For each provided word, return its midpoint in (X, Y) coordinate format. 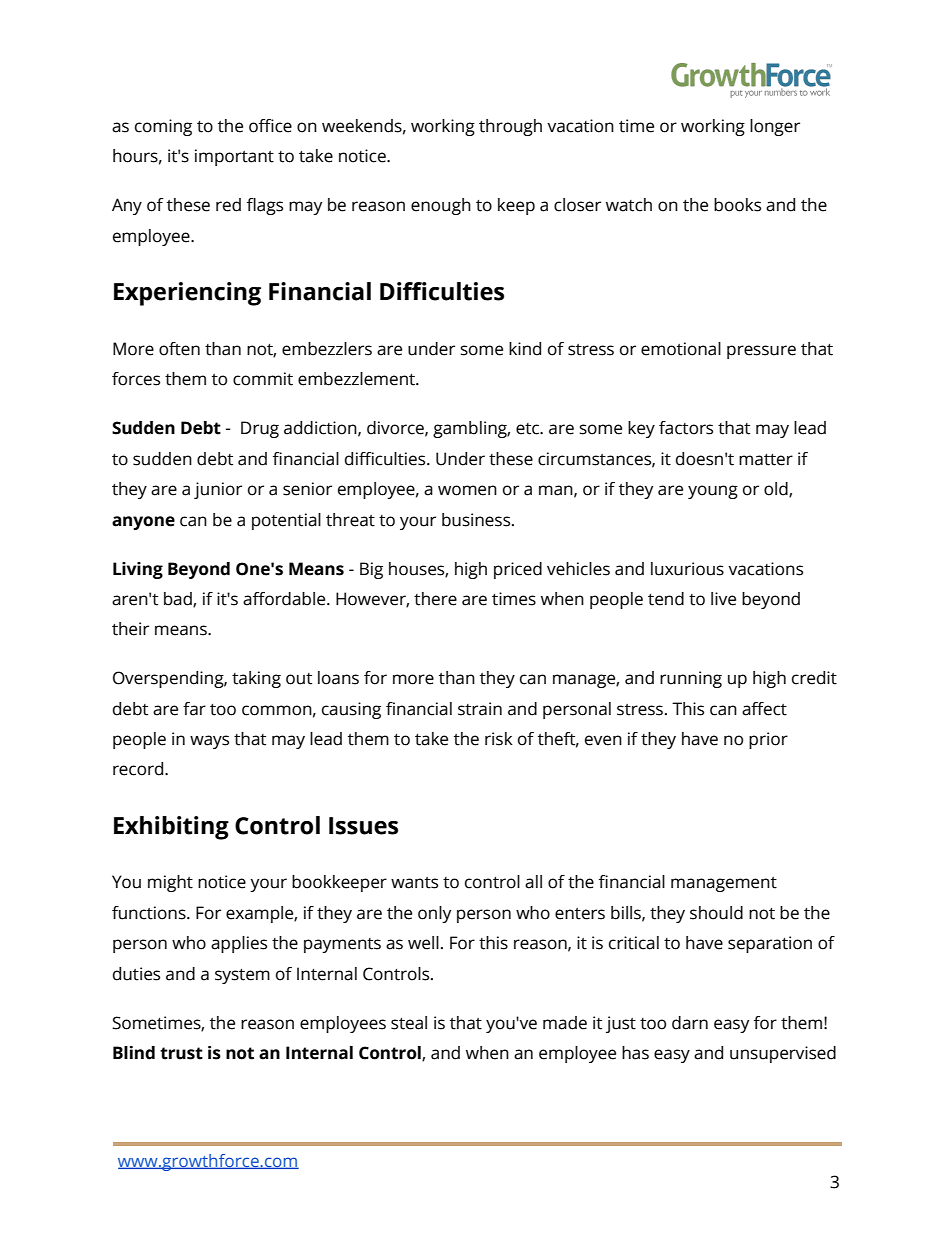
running (691, 679)
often (179, 349)
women (467, 490)
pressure (761, 352)
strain (480, 709)
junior (218, 490)
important (234, 157)
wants (414, 883)
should (716, 913)
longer (775, 127)
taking (256, 679)
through (510, 127)
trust (181, 1053)
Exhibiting (171, 828)
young (713, 492)
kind (525, 349)
